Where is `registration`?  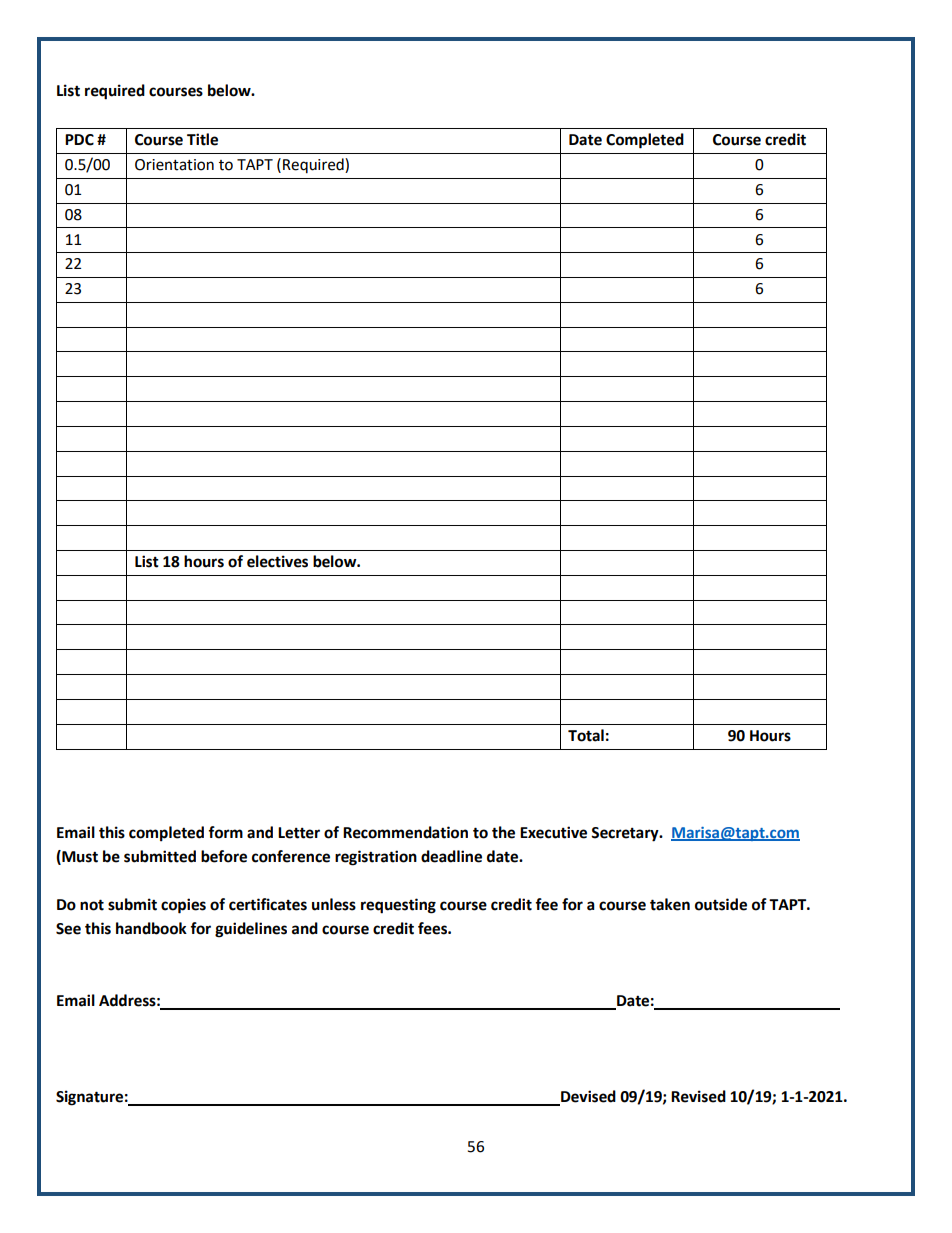 registration is located at coordinates (376, 858).
